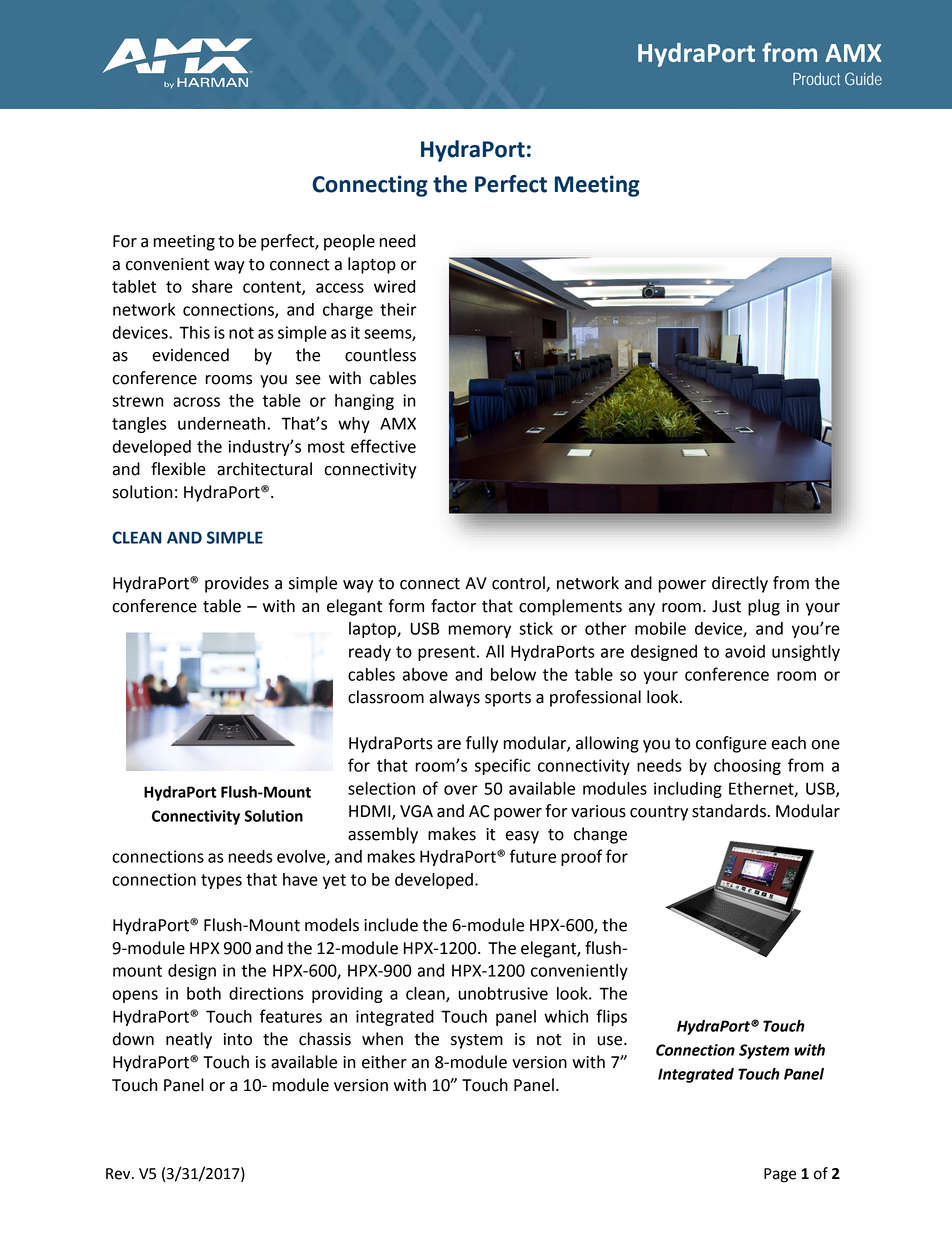  Describe the element at coordinates (178, 469) in the document. I see `flexible` at that location.
